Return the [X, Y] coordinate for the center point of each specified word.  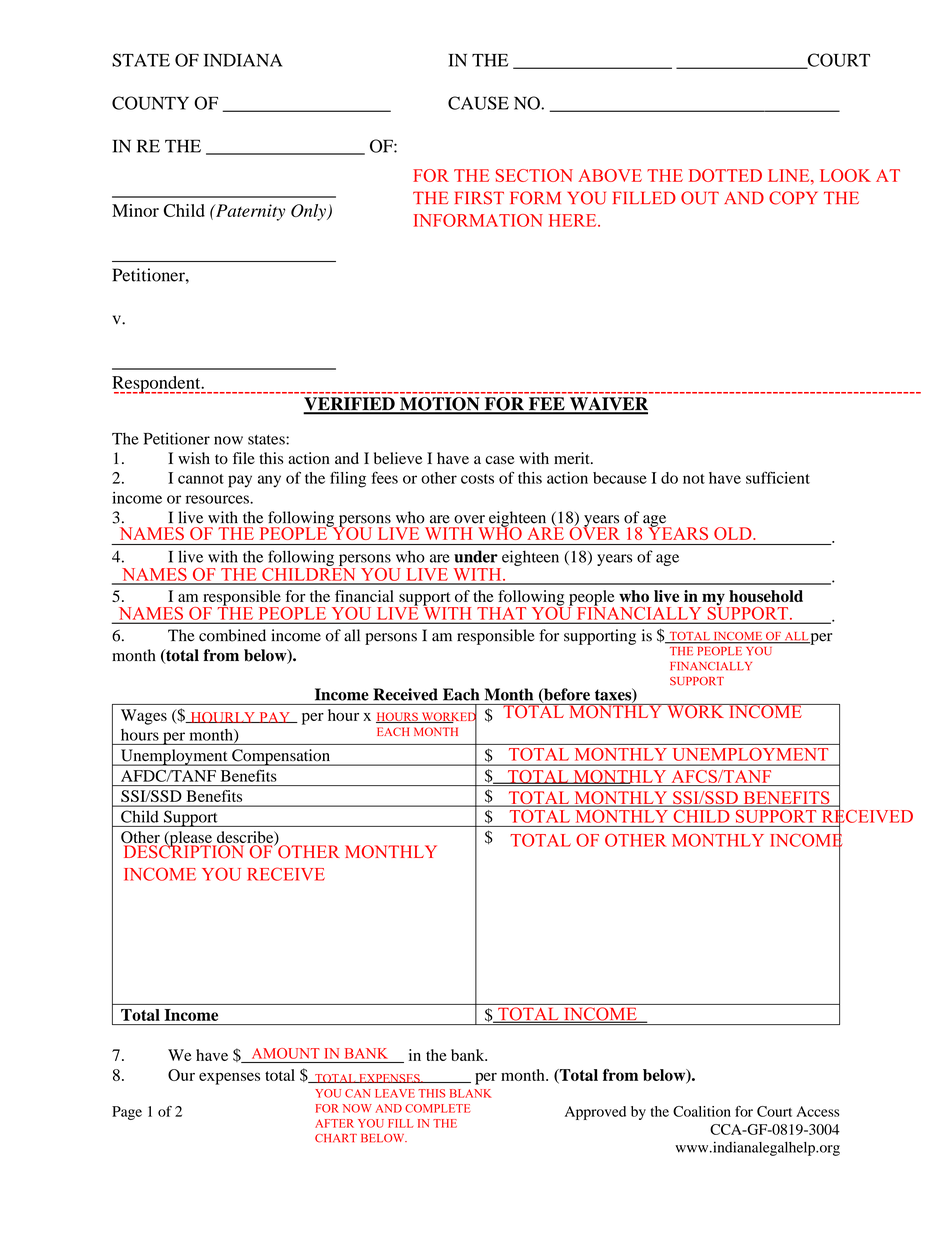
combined [232, 635]
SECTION [534, 175]
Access [818, 1111]
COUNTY [150, 103]
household [766, 596]
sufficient [778, 477]
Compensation [281, 757]
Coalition [702, 1111]
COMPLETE [437, 1108]
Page [127, 1113]
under [476, 556]
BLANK [471, 1093]
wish [194, 458]
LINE [790, 175]
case [500, 460]
